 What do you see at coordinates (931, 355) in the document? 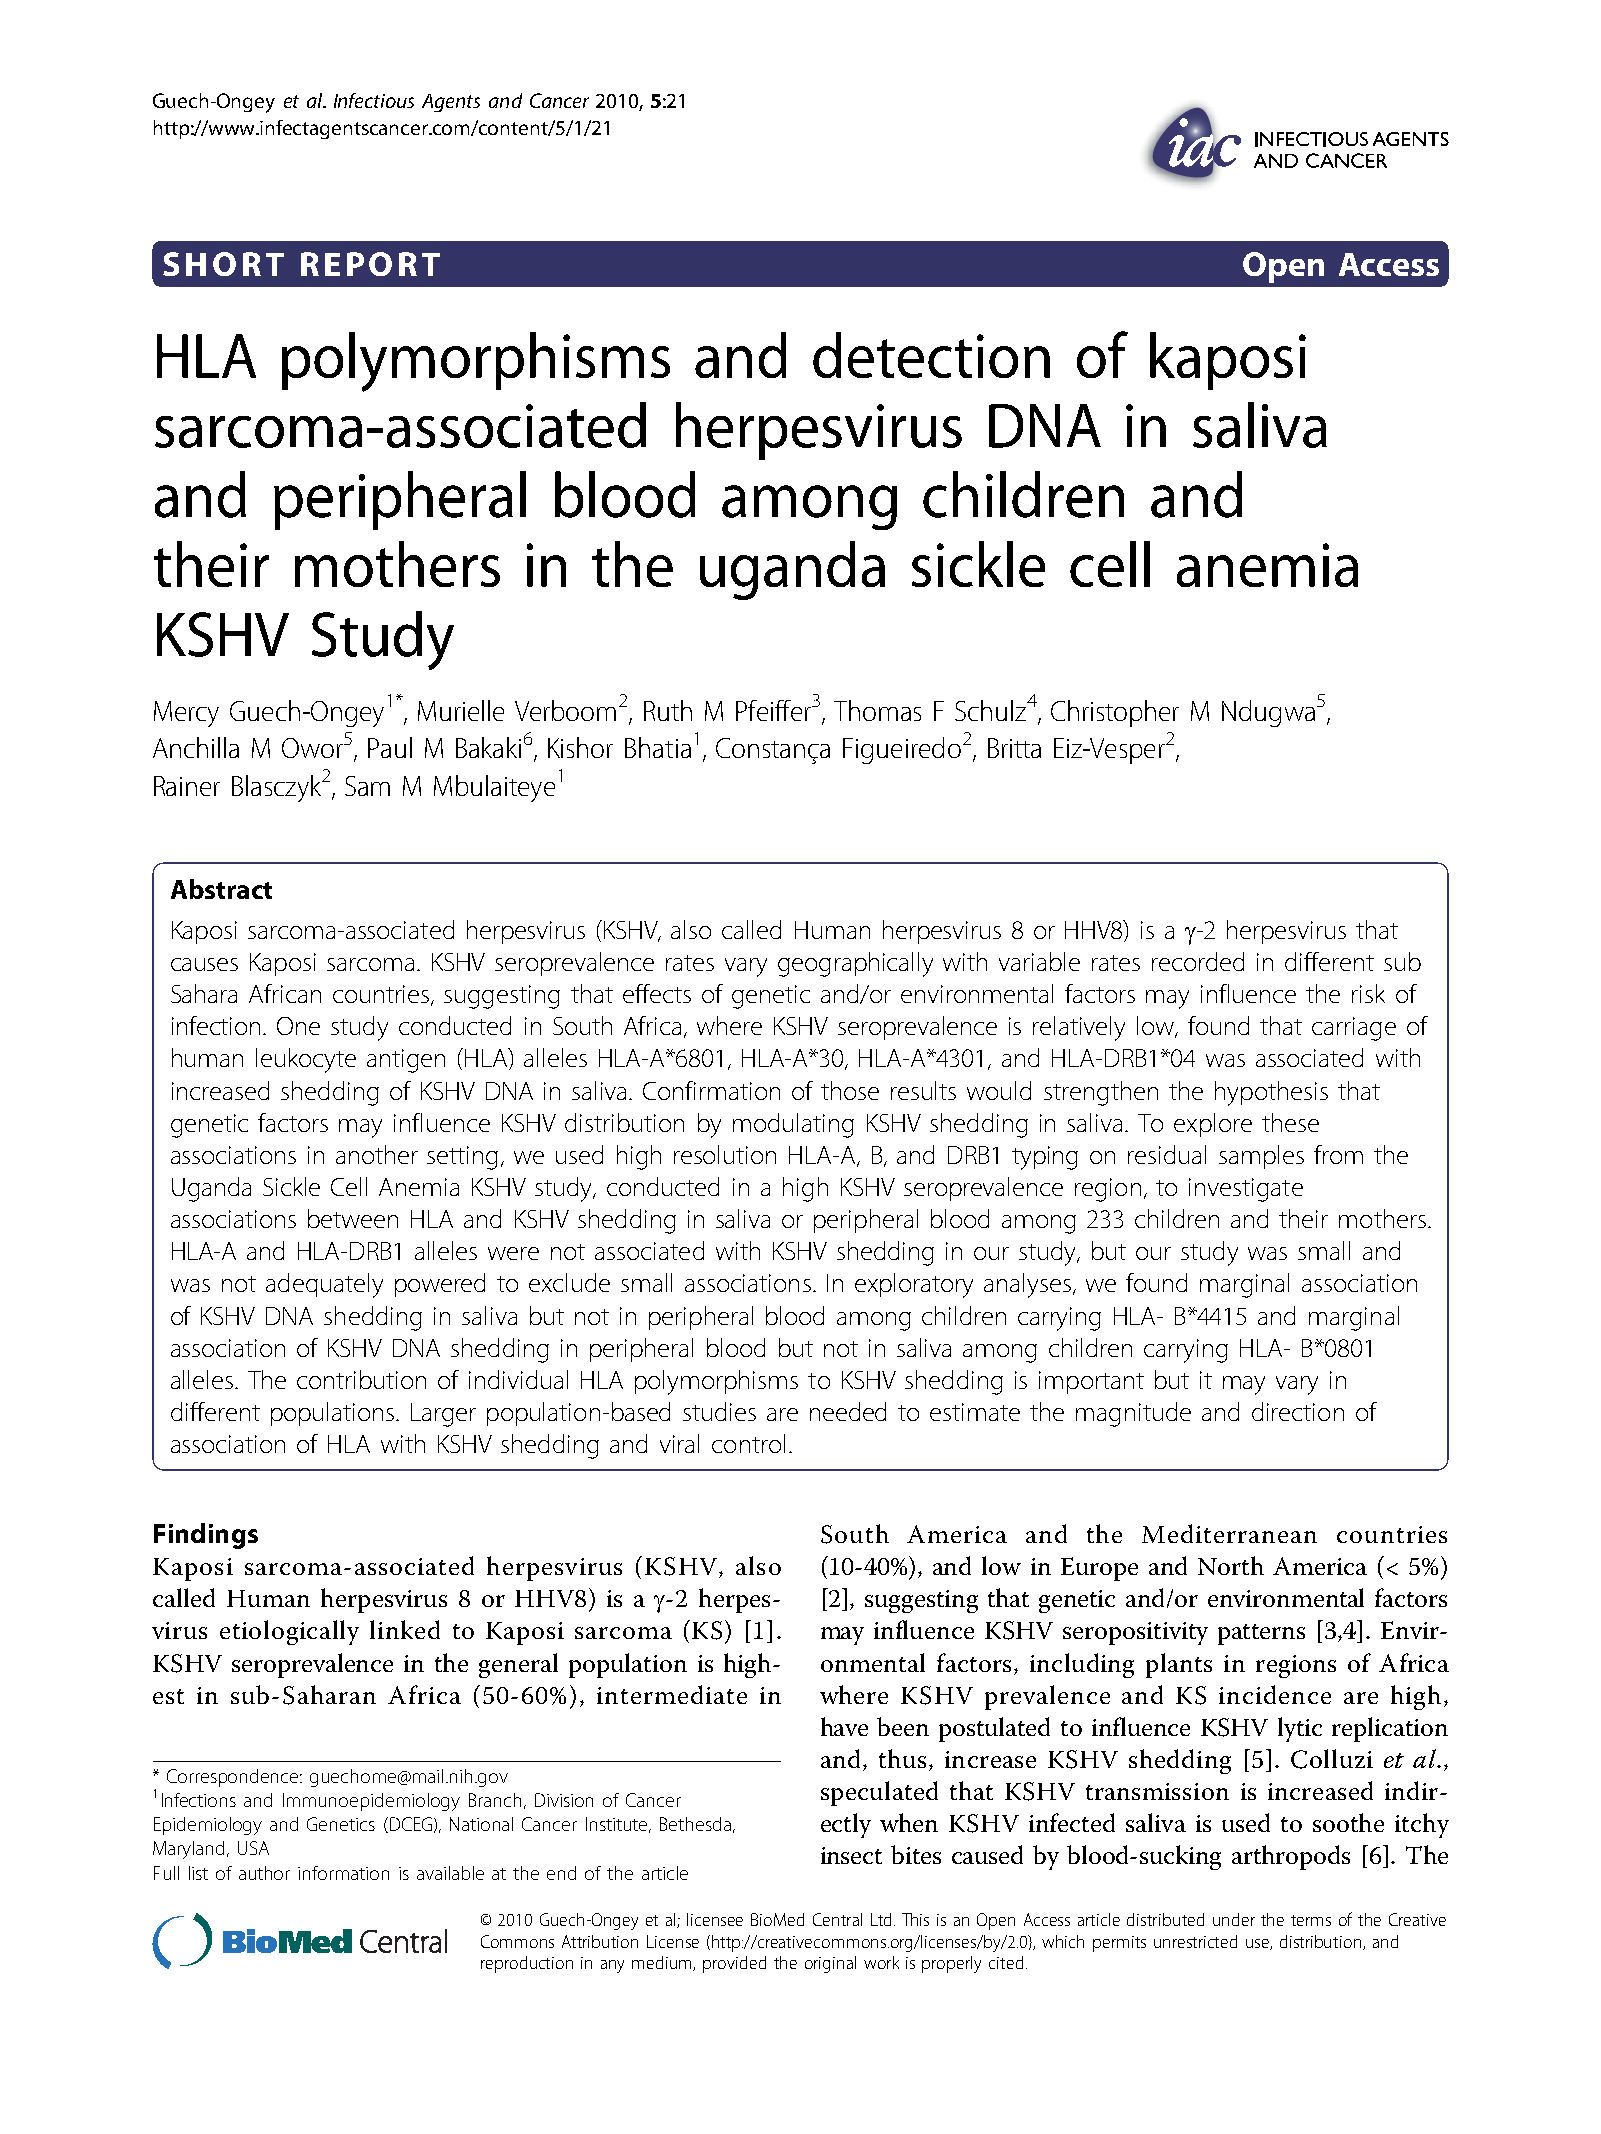
I see `detection` at bounding box center [931, 355].
